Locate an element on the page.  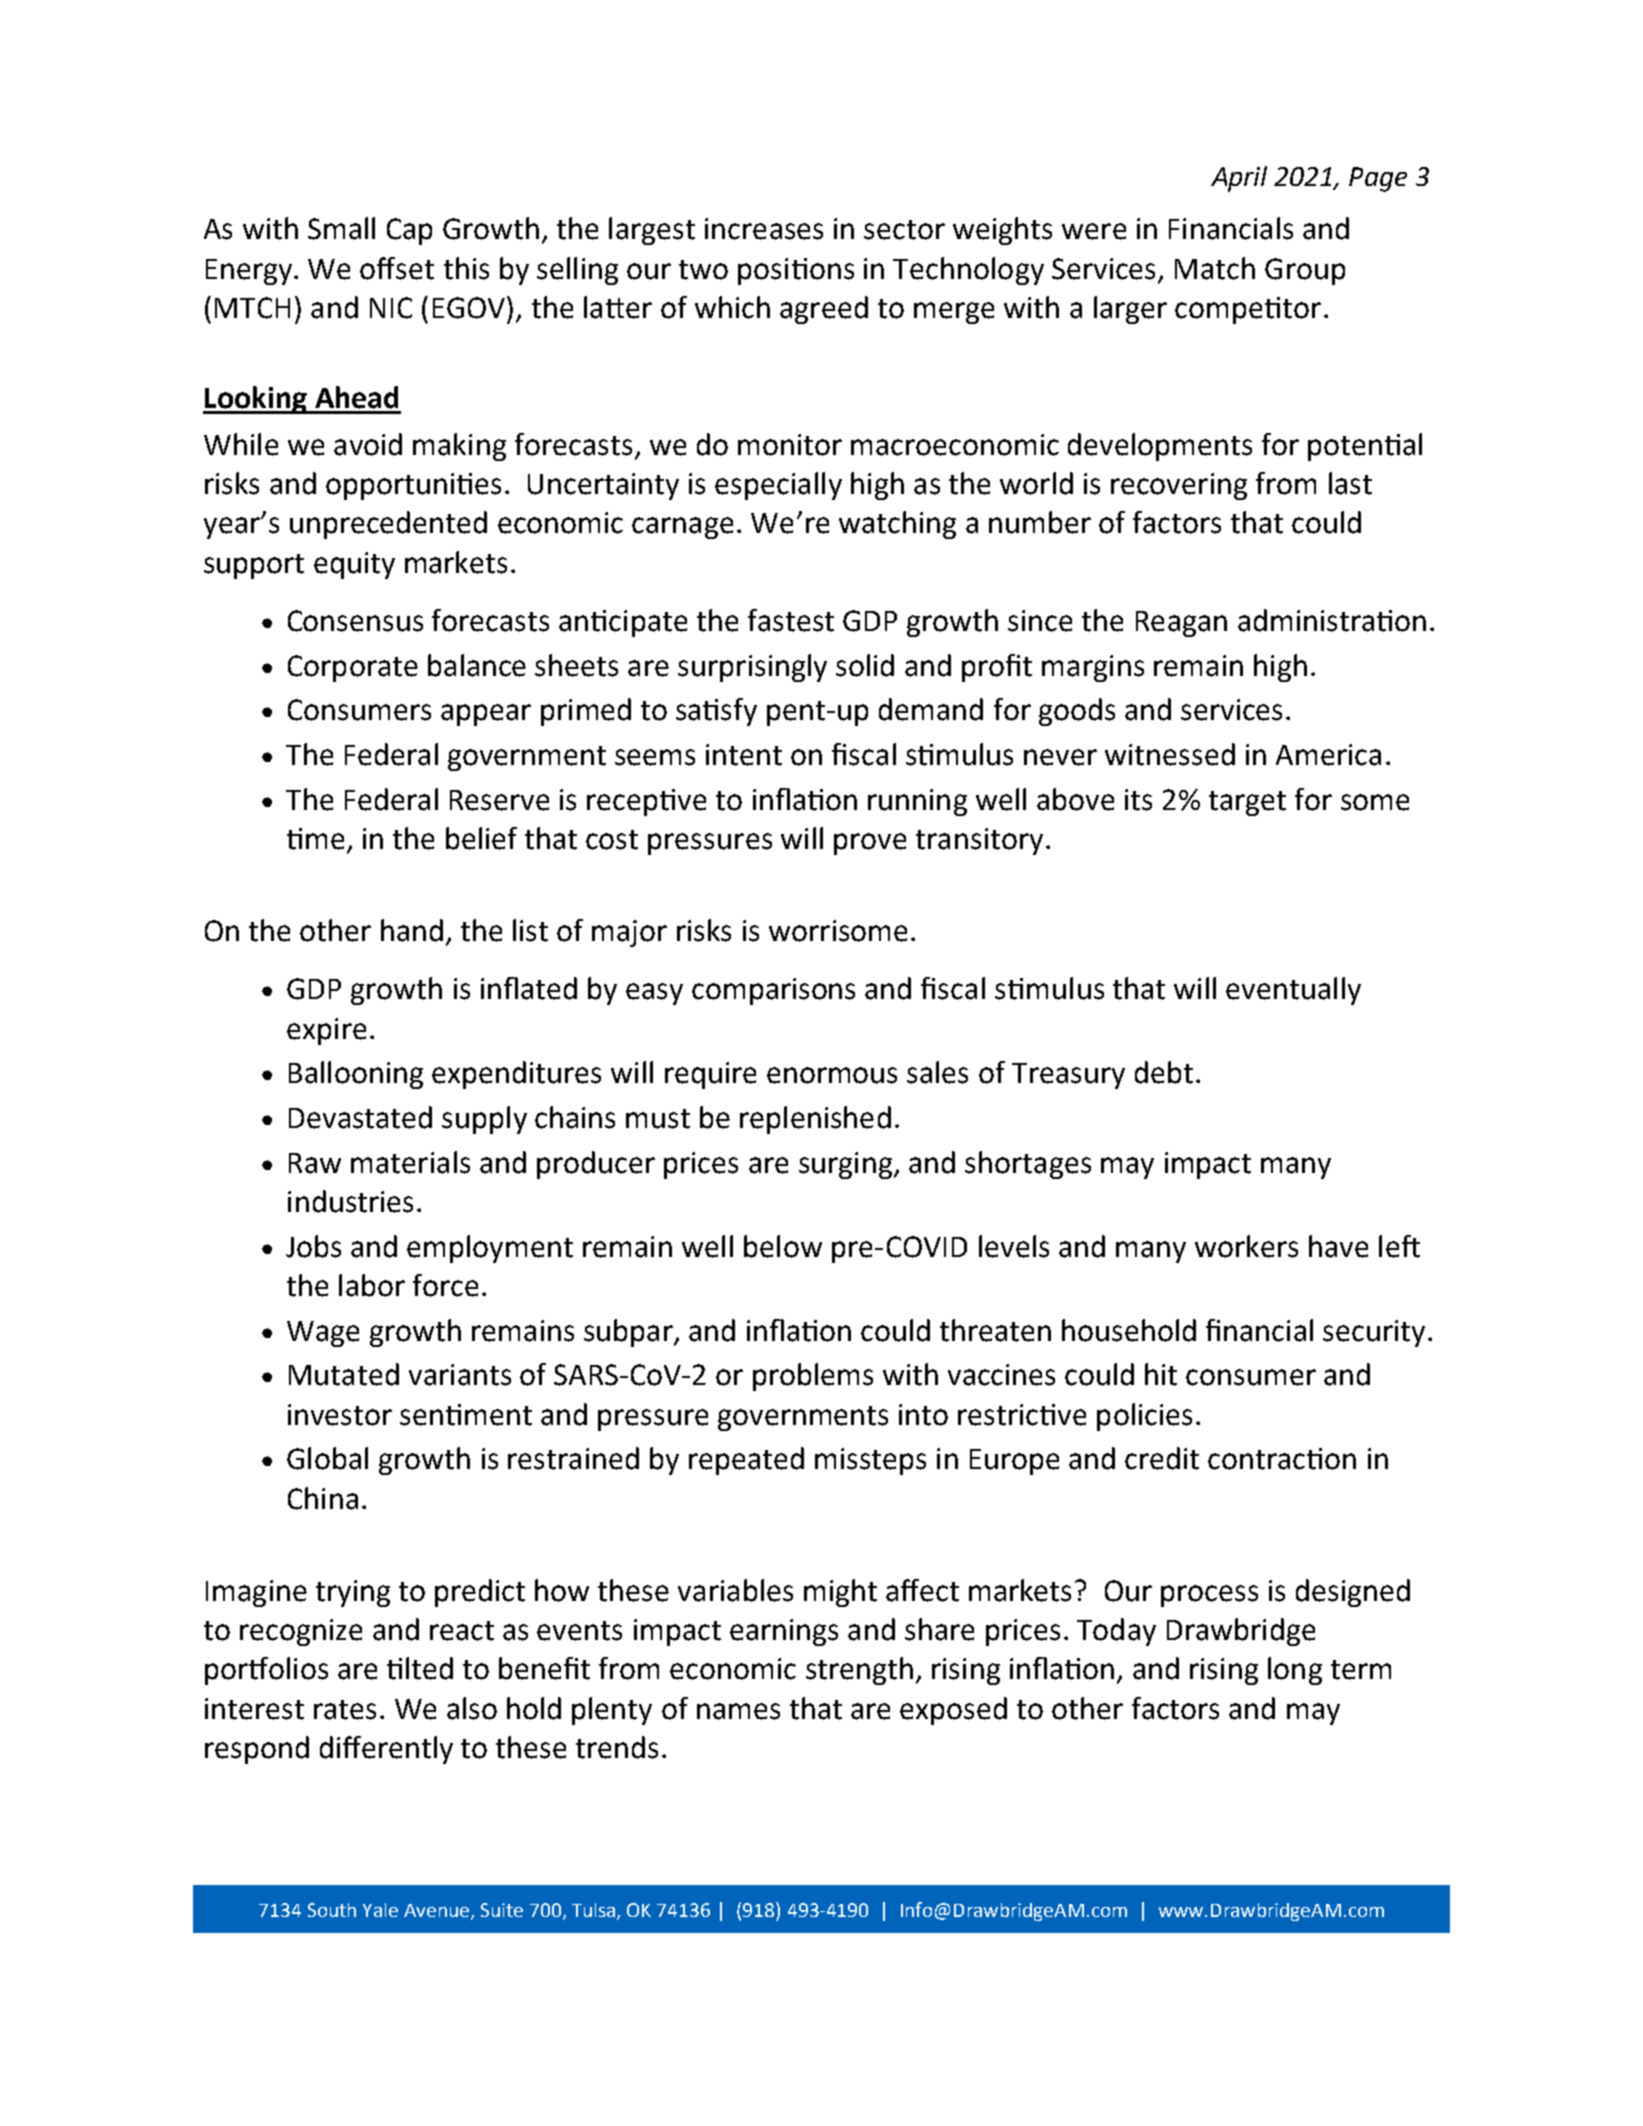
Match is located at coordinates (1215, 268).
